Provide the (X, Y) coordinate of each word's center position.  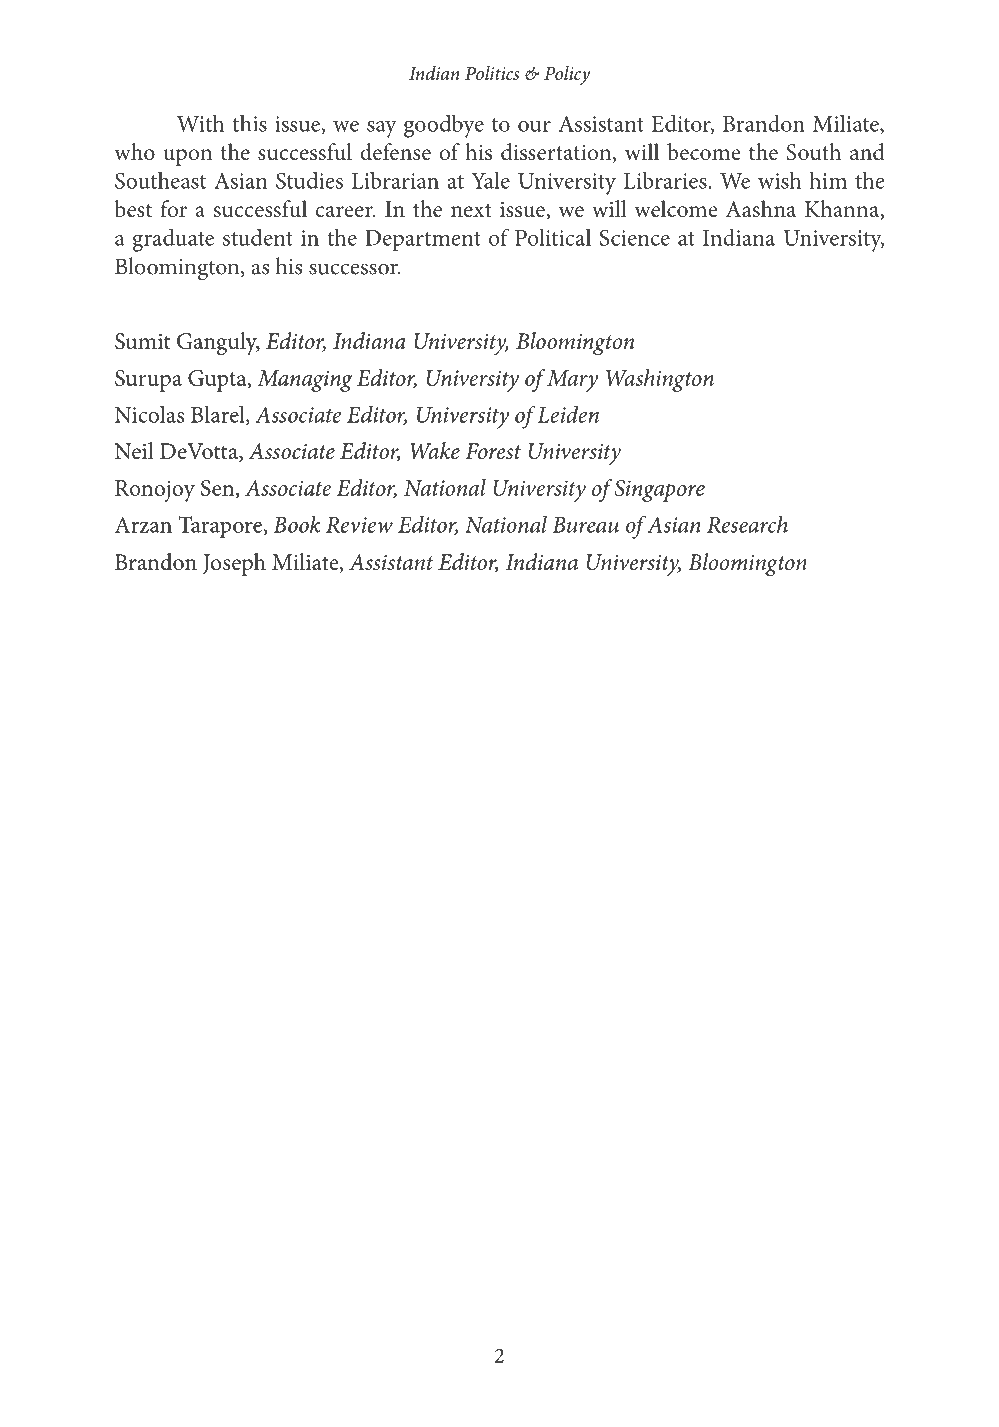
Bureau (585, 525)
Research (747, 524)
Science (635, 237)
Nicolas (149, 414)
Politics (492, 73)
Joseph (234, 564)
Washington (660, 380)
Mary (572, 381)
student (258, 237)
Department (423, 240)
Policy (567, 75)
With (201, 123)
